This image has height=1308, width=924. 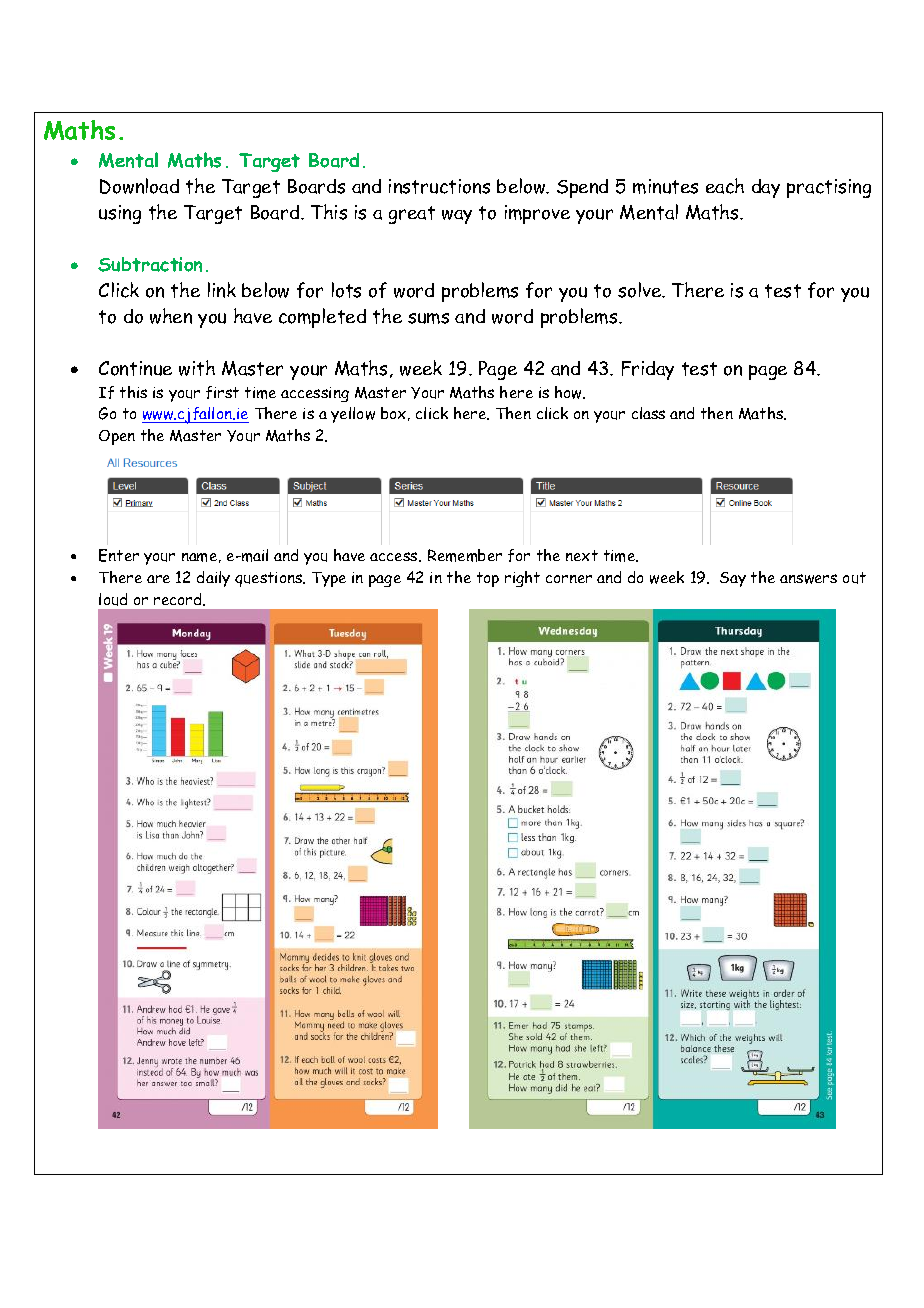 What do you see at coordinates (139, 186) in the image?
I see `Download` at bounding box center [139, 186].
